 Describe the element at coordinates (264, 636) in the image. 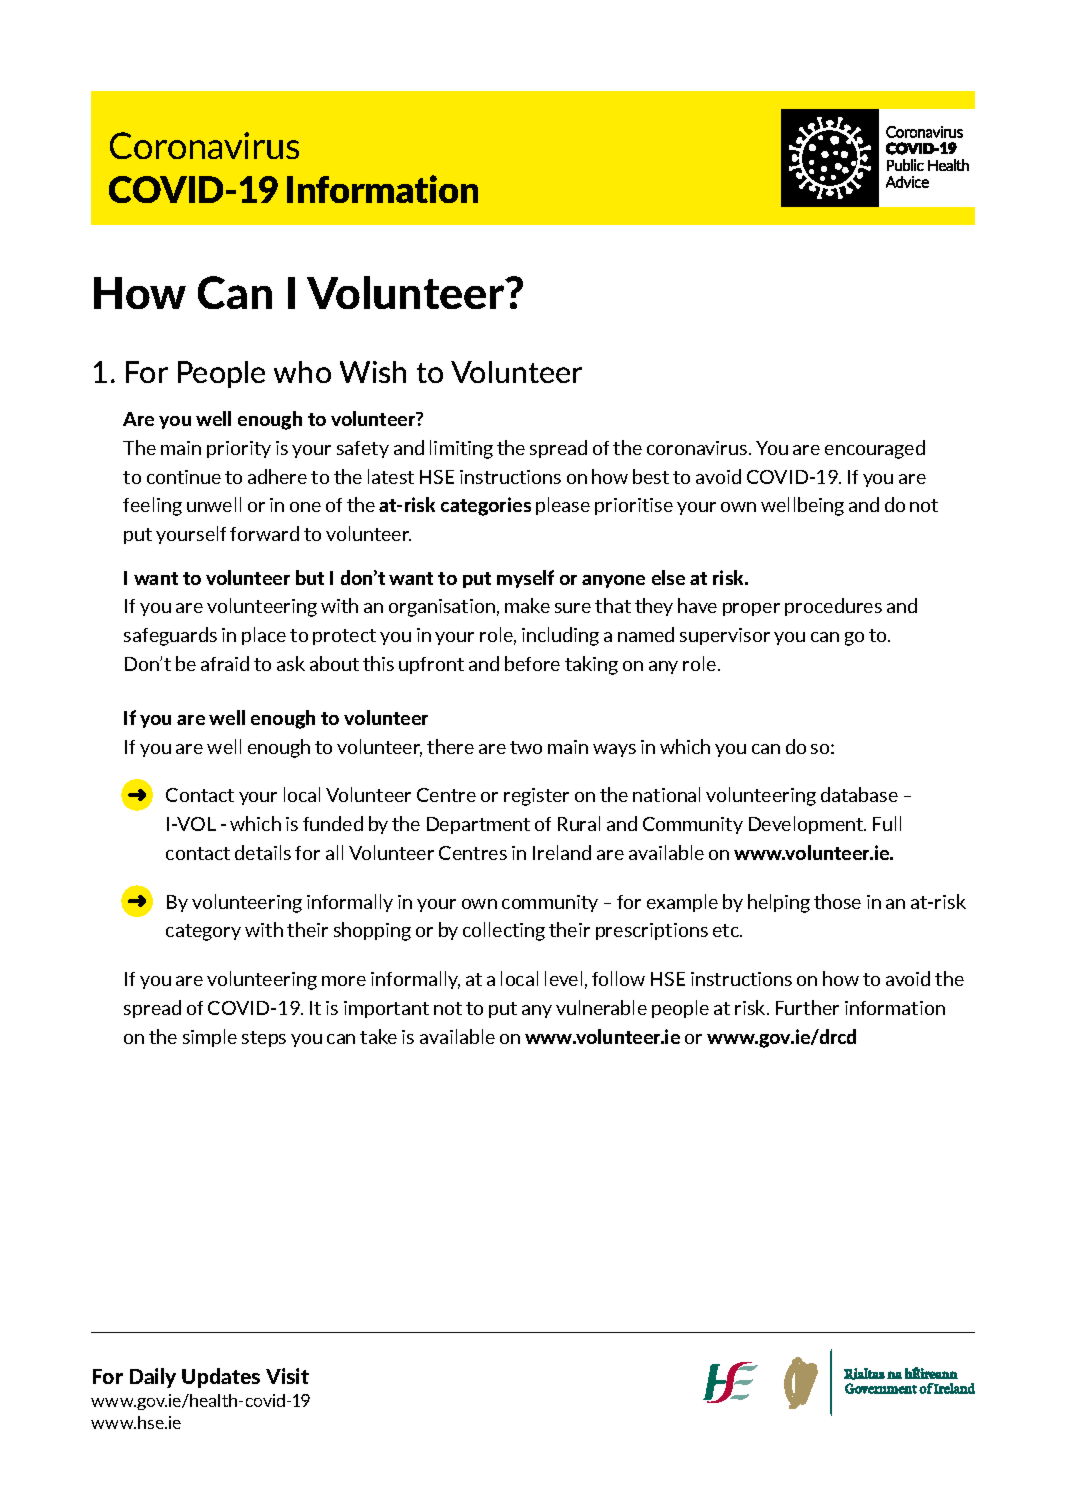

I see `place` at that location.
